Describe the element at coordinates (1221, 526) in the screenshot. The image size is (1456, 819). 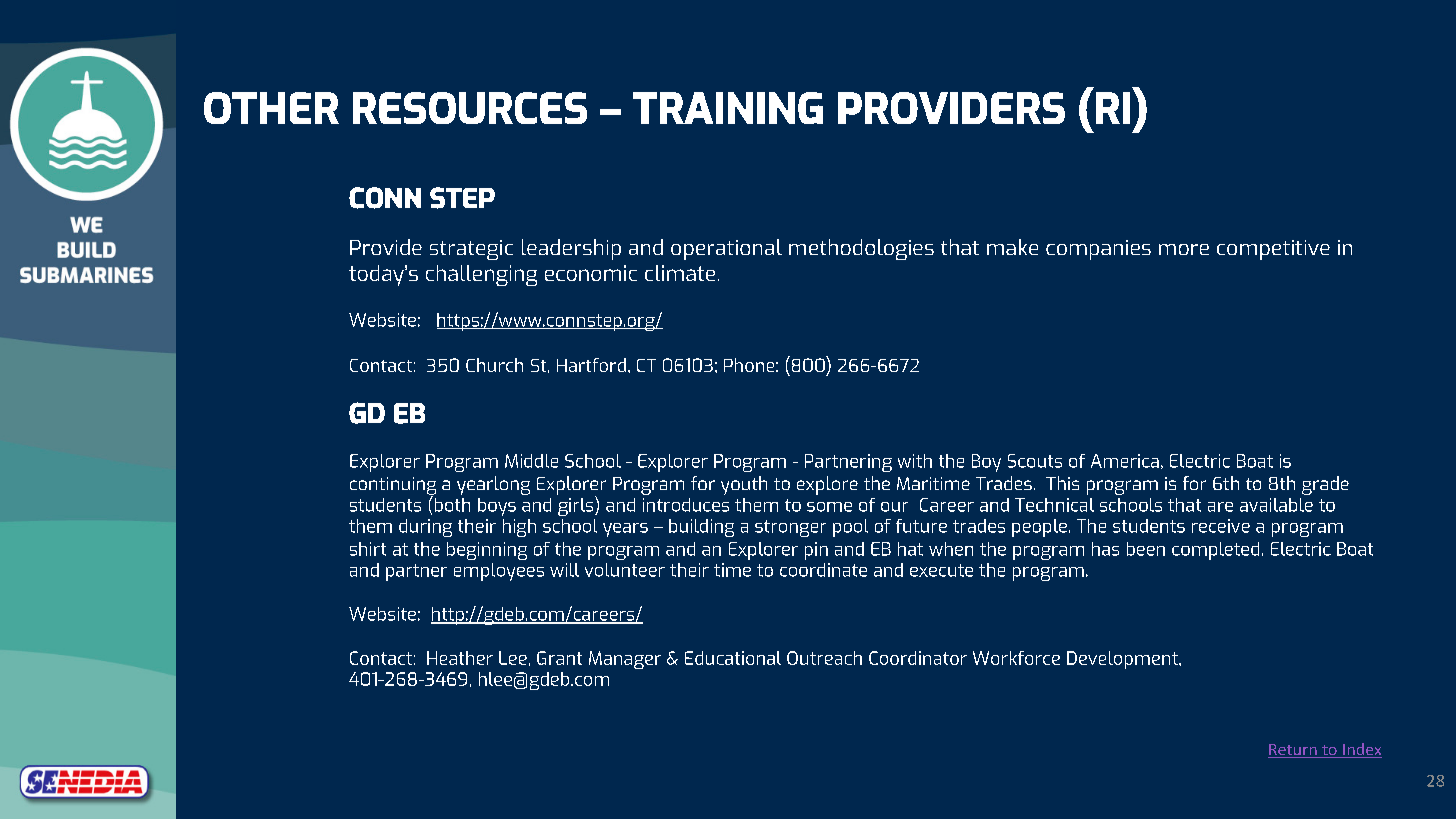
I see `receive` at that location.
